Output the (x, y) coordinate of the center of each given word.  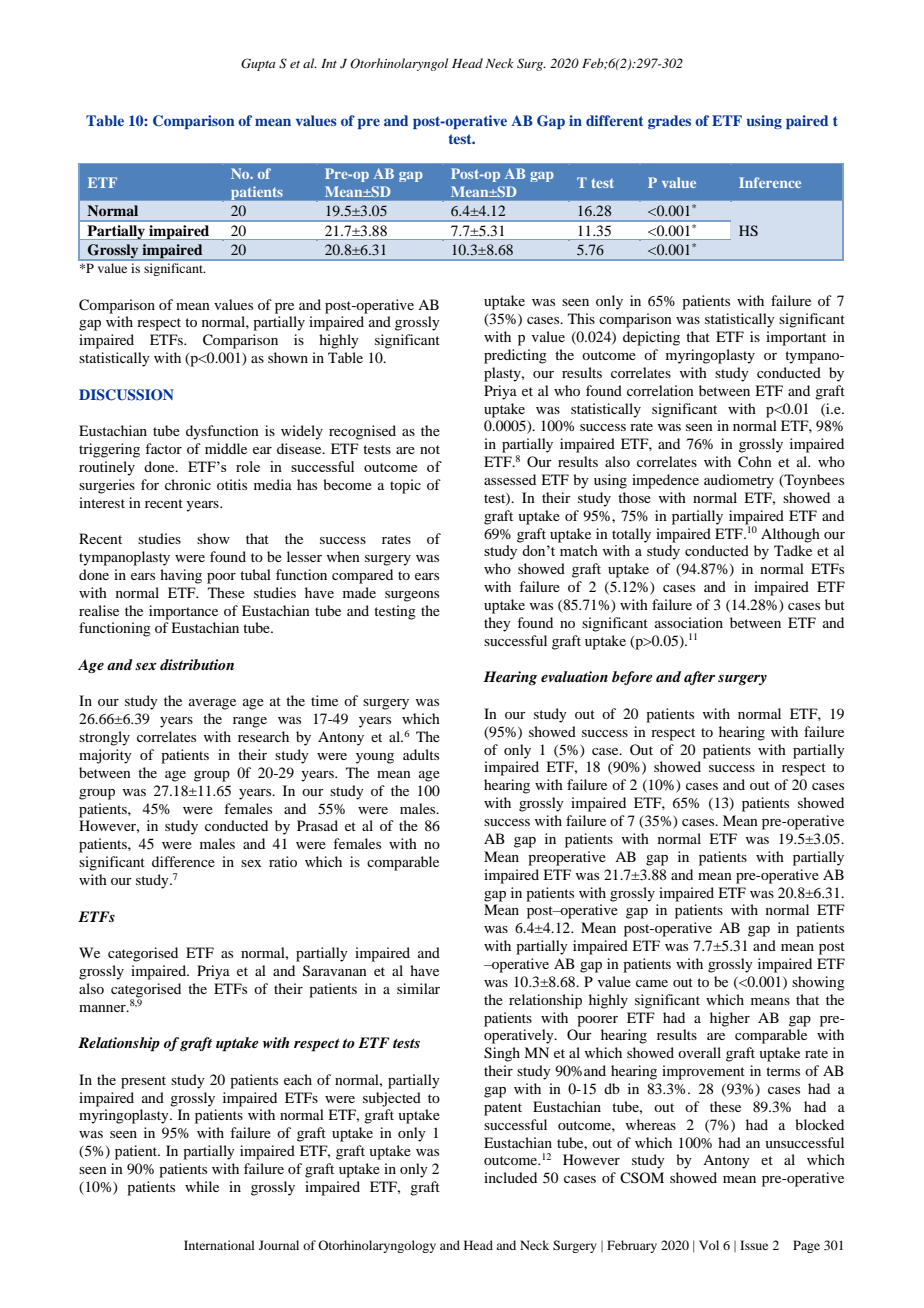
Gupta (258, 64)
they (497, 624)
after (699, 678)
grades (669, 122)
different (614, 120)
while (202, 1186)
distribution (197, 664)
